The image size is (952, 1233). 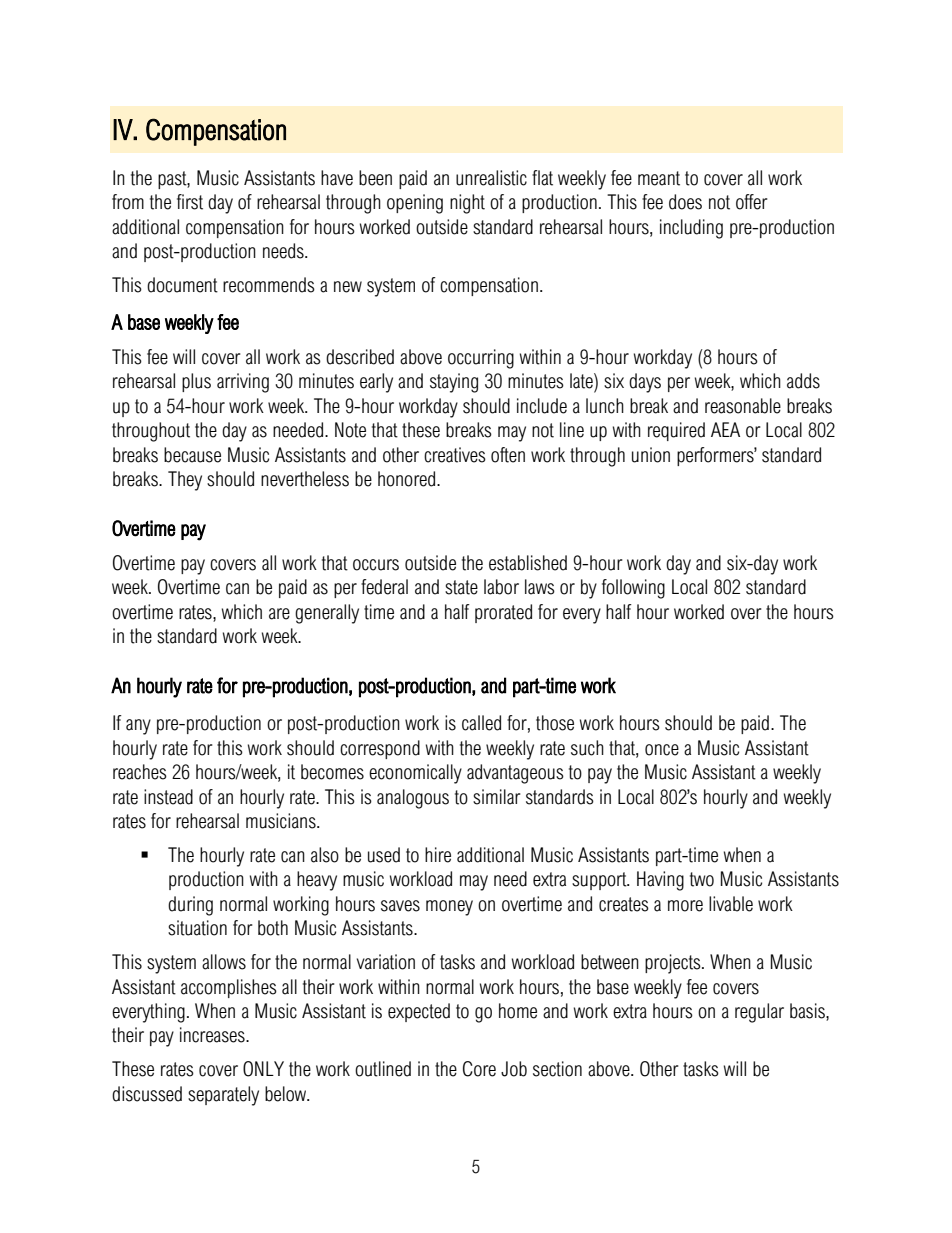 I want to click on creatives, so click(x=455, y=455).
